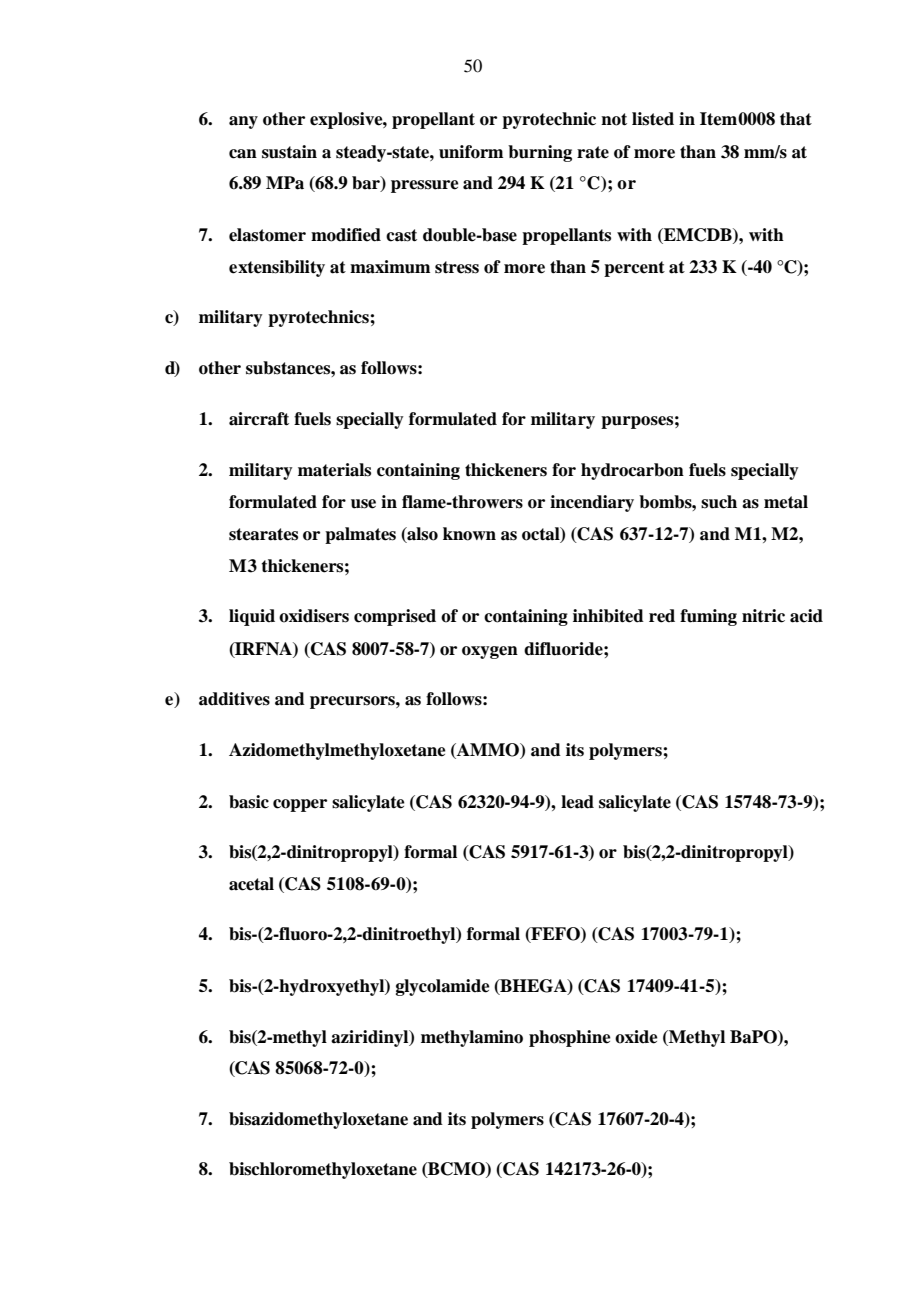 This page has width=924, height=1307. I want to click on oxygen, so click(490, 652).
